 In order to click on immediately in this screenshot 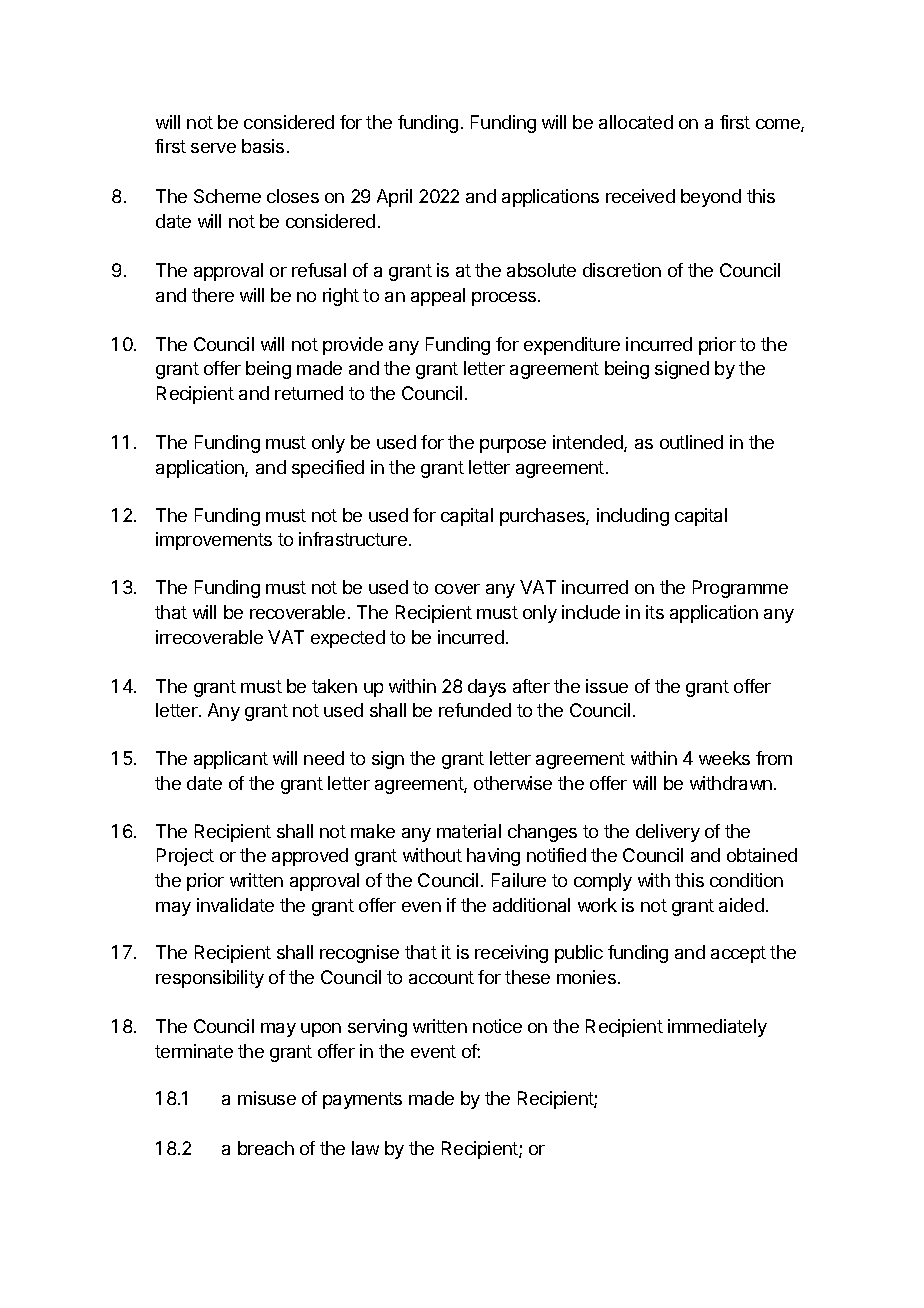, I will do `click(717, 1028)`.
